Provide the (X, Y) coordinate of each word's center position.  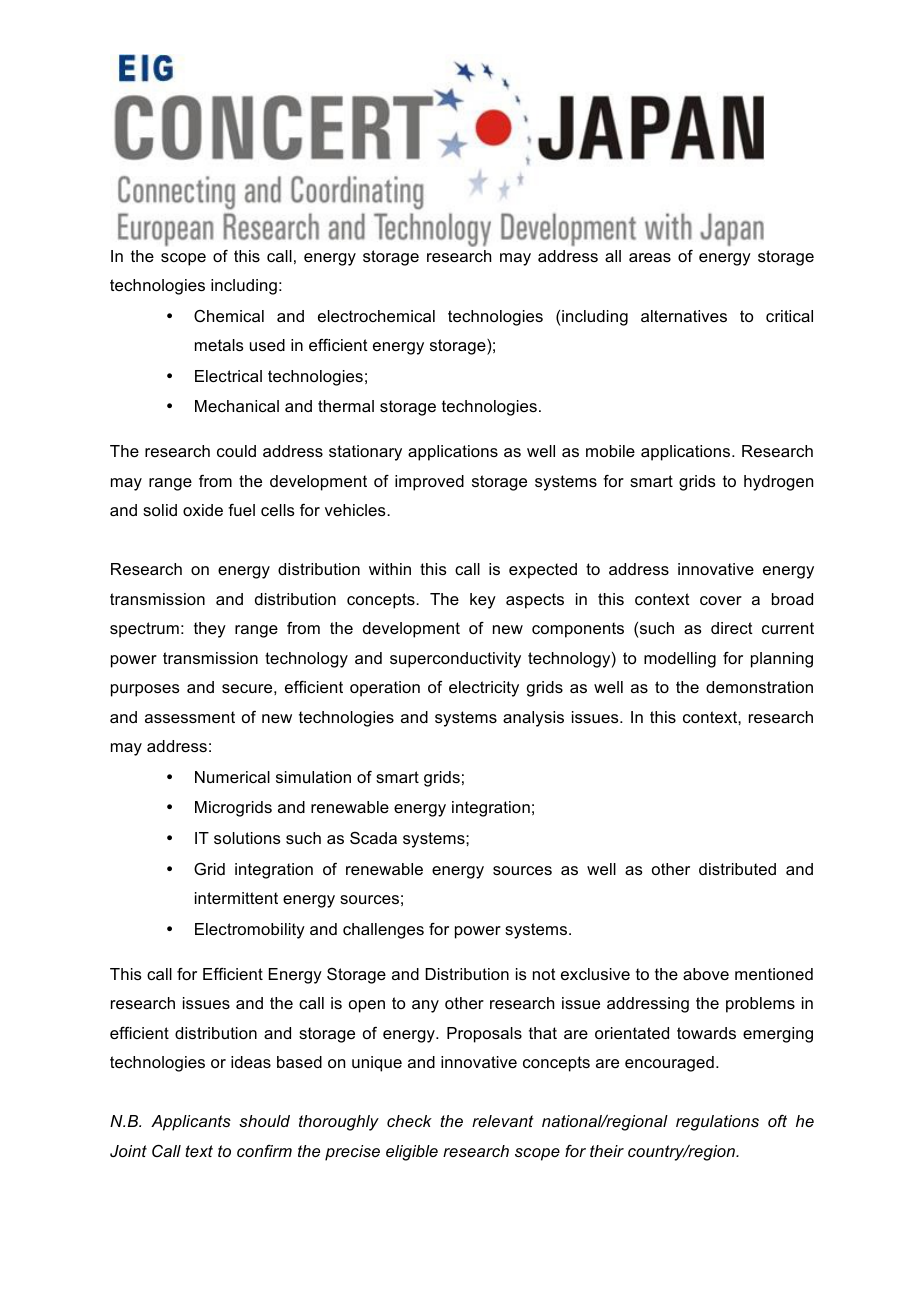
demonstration (759, 687)
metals (219, 345)
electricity (484, 689)
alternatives (684, 316)
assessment (190, 717)
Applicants (191, 1123)
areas (650, 257)
